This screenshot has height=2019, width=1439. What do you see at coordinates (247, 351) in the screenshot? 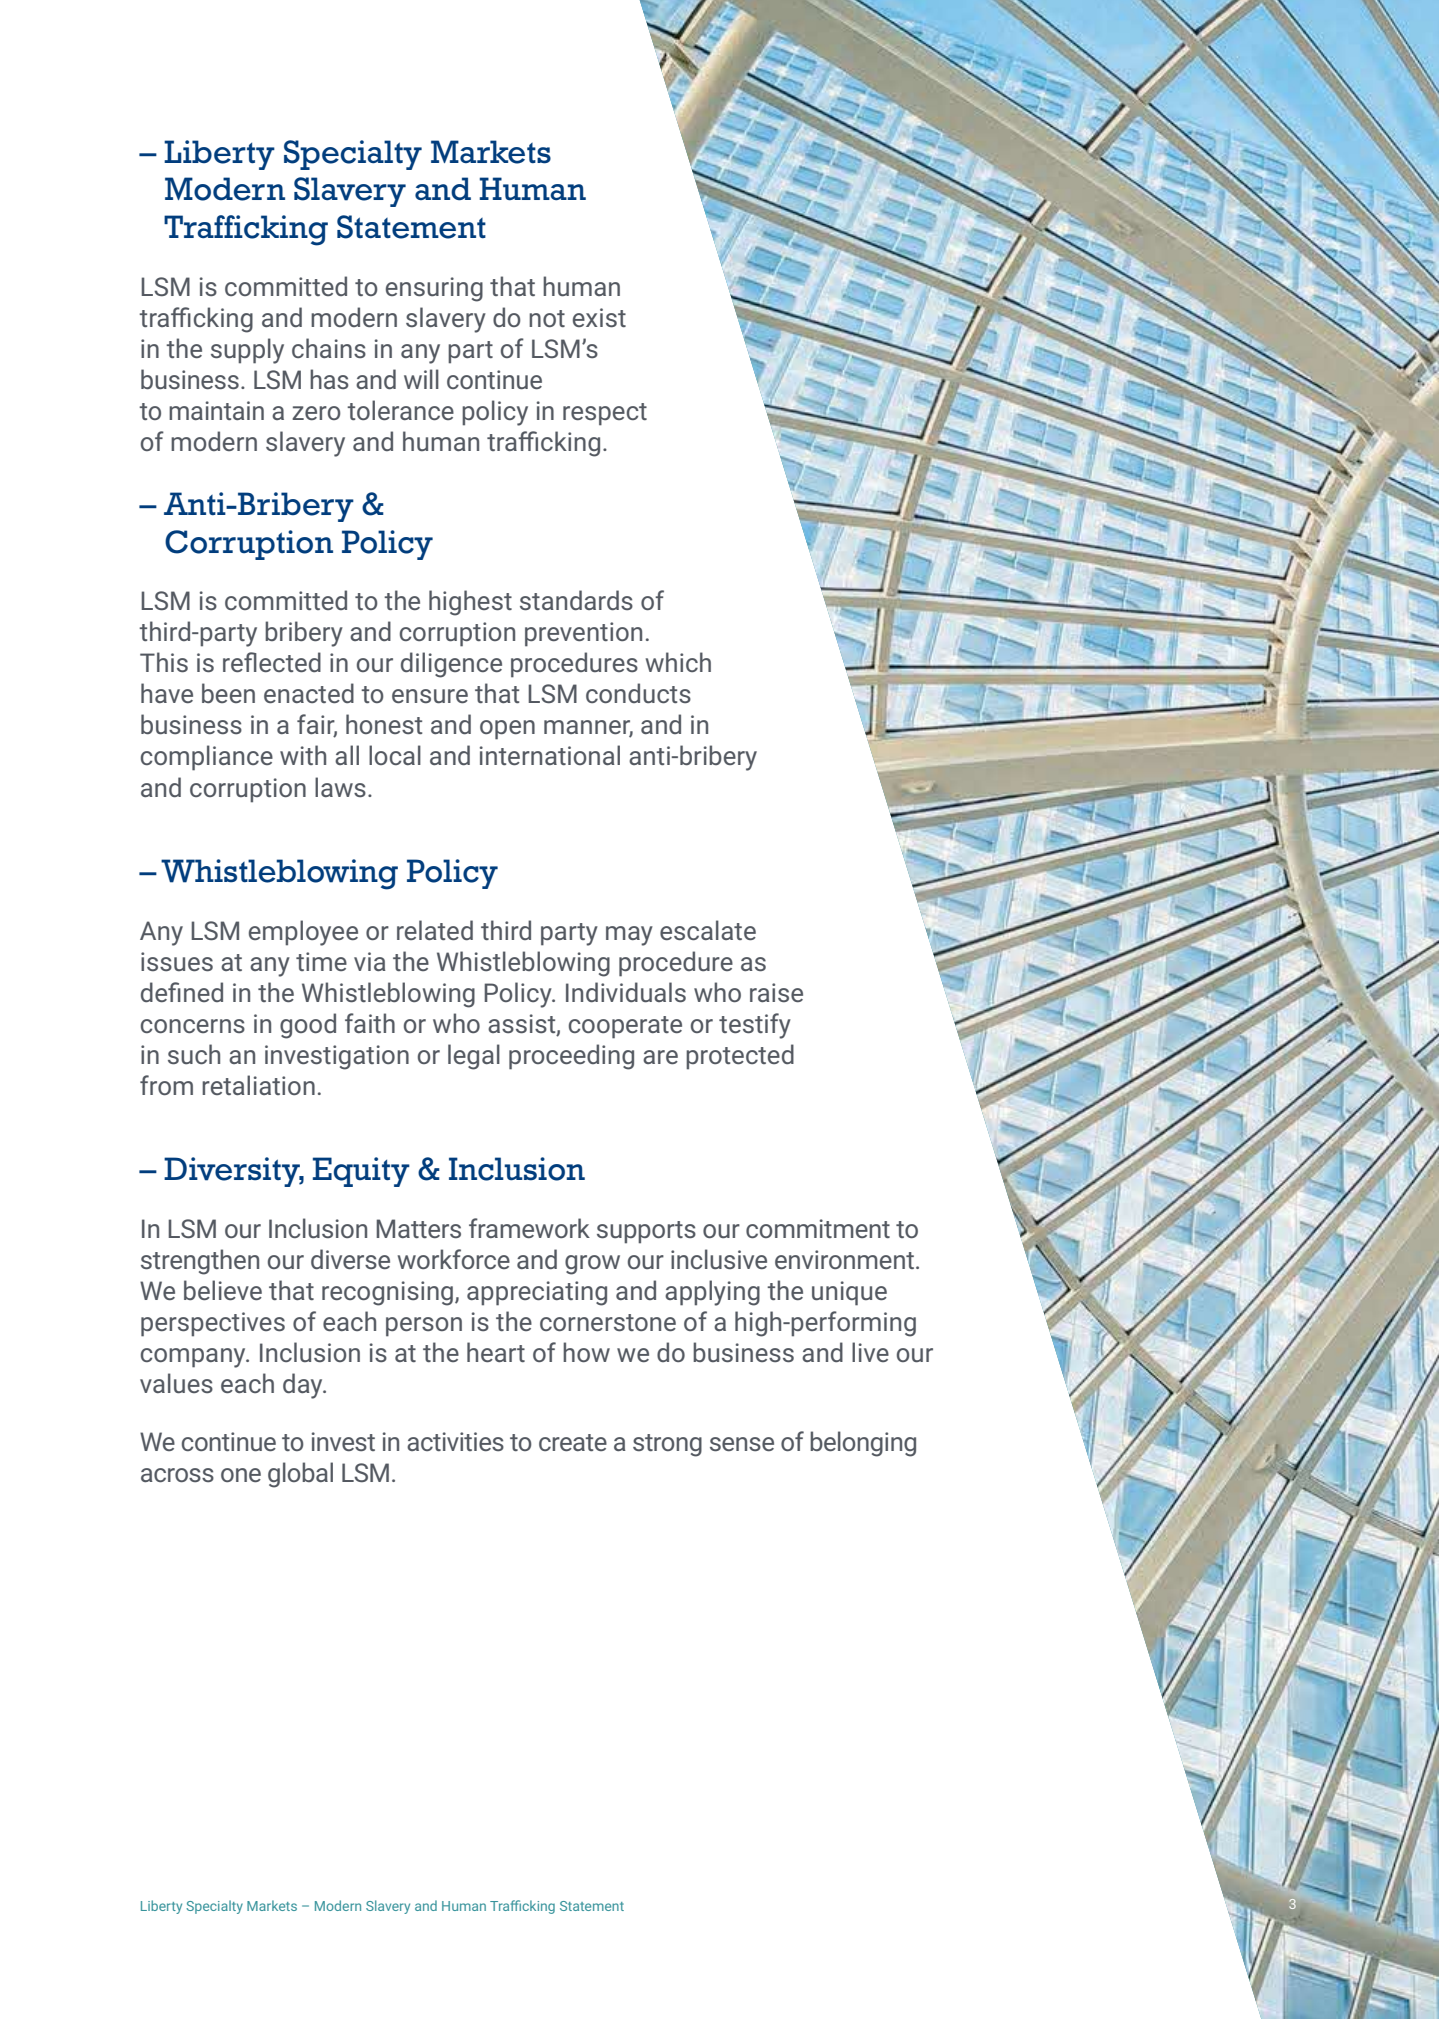
I see `supply` at bounding box center [247, 351].
